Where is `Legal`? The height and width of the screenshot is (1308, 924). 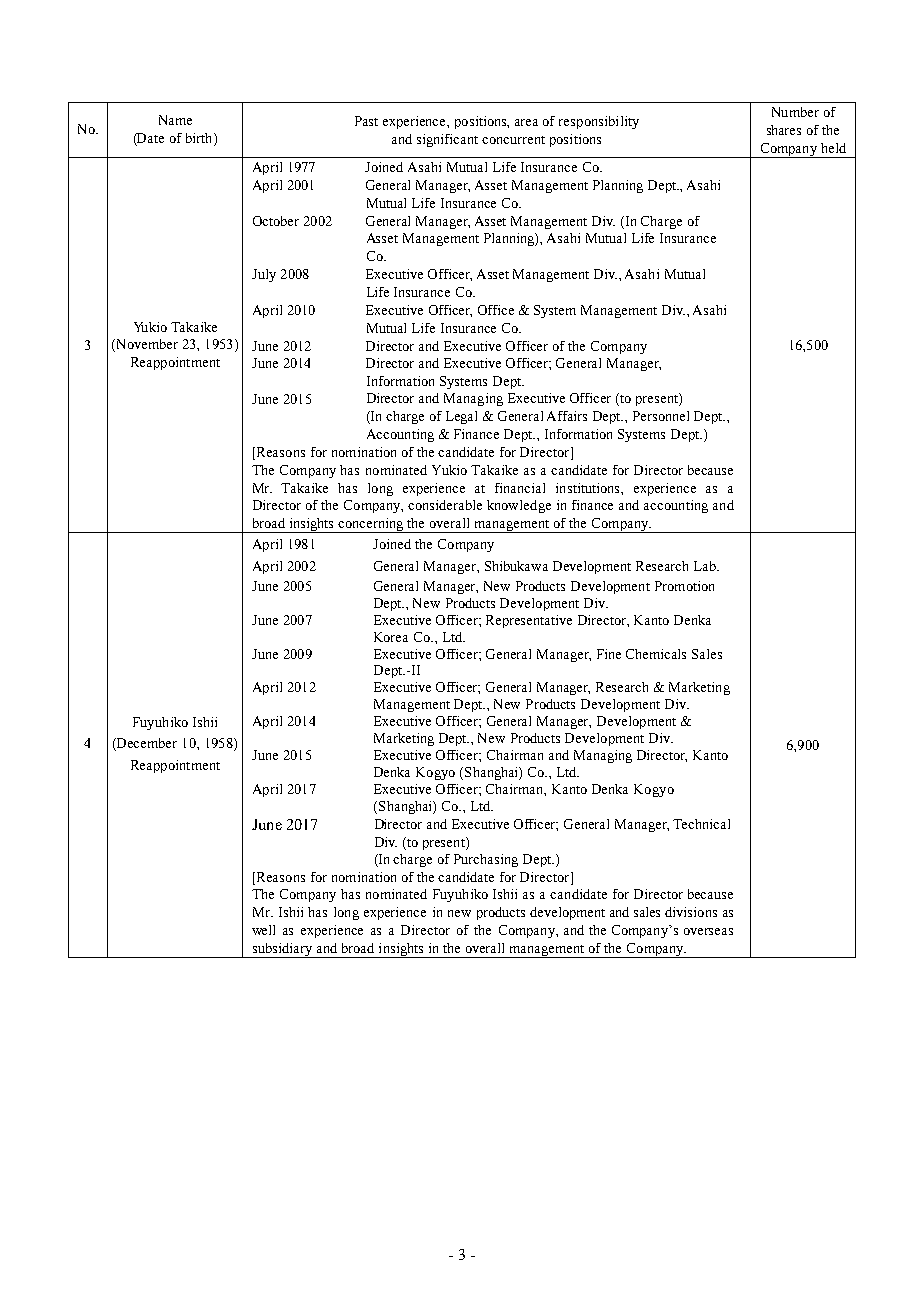
Legal is located at coordinates (461, 417).
